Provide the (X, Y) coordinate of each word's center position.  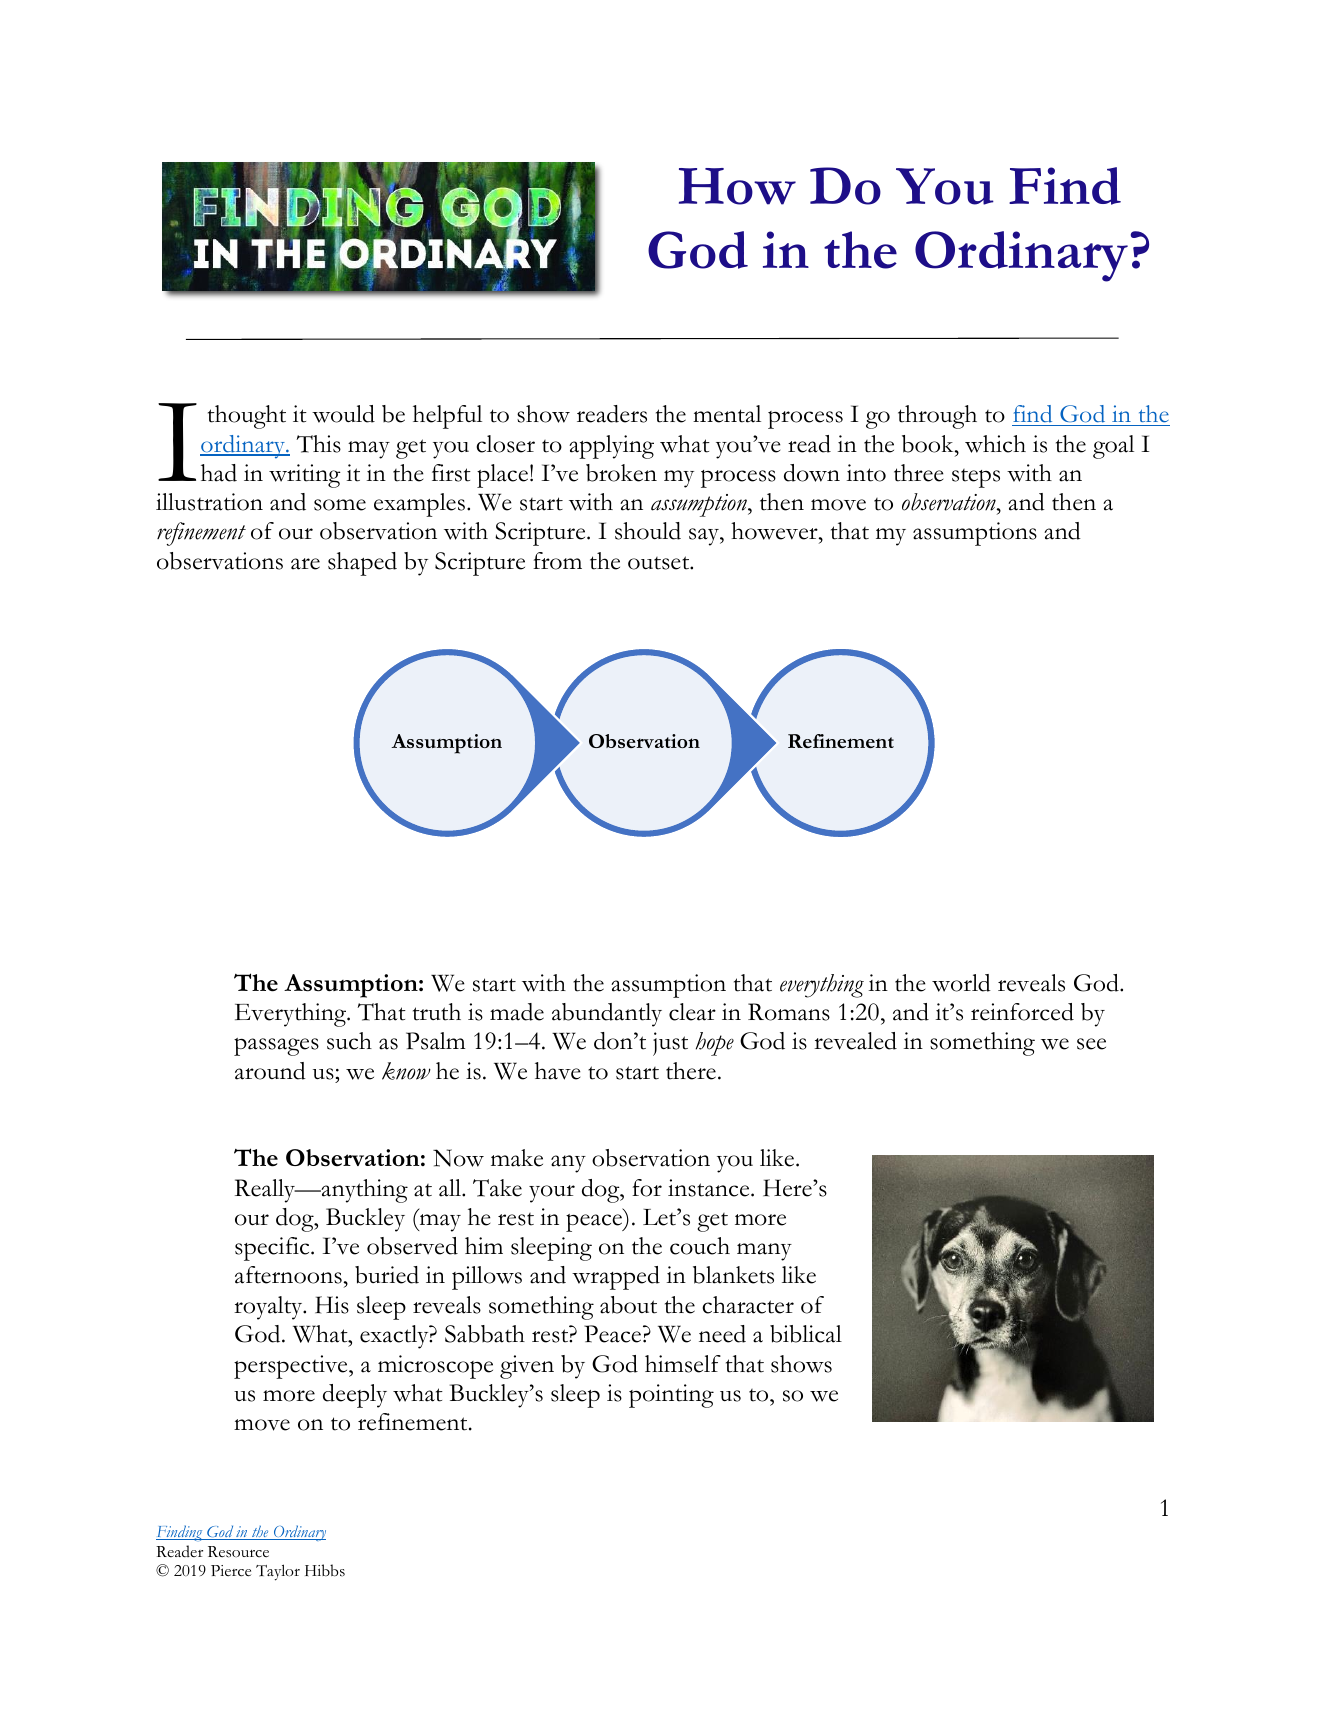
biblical (806, 1334)
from (557, 561)
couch (700, 1246)
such (349, 1041)
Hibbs (325, 1570)
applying (611, 447)
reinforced (1022, 1012)
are (305, 564)
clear (692, 1012)
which (995, 444)
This (318, 444)
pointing (671, 1396)
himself (683, 1364)
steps (976, 478)
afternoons (289, 1275)
